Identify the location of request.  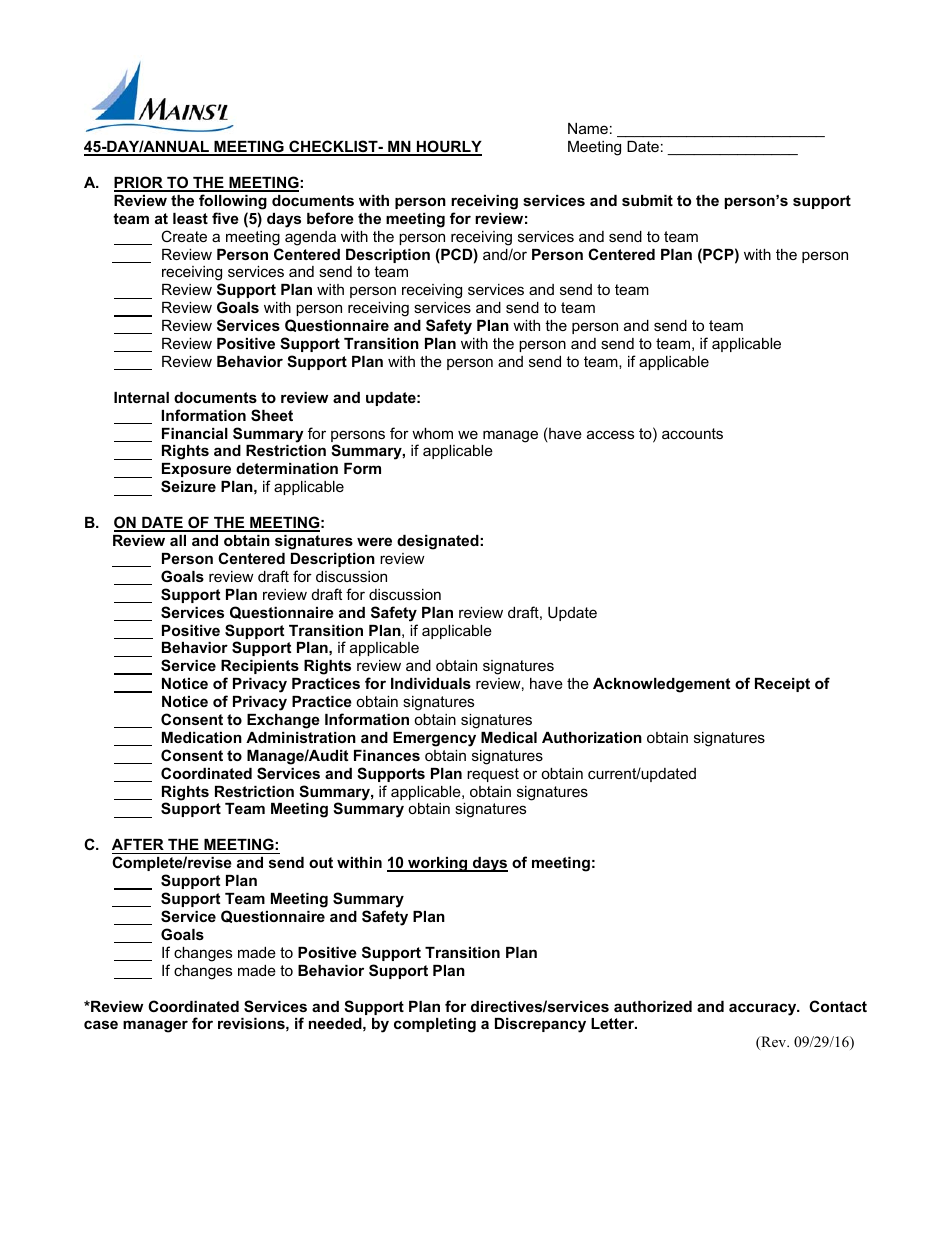
(493, 775).
